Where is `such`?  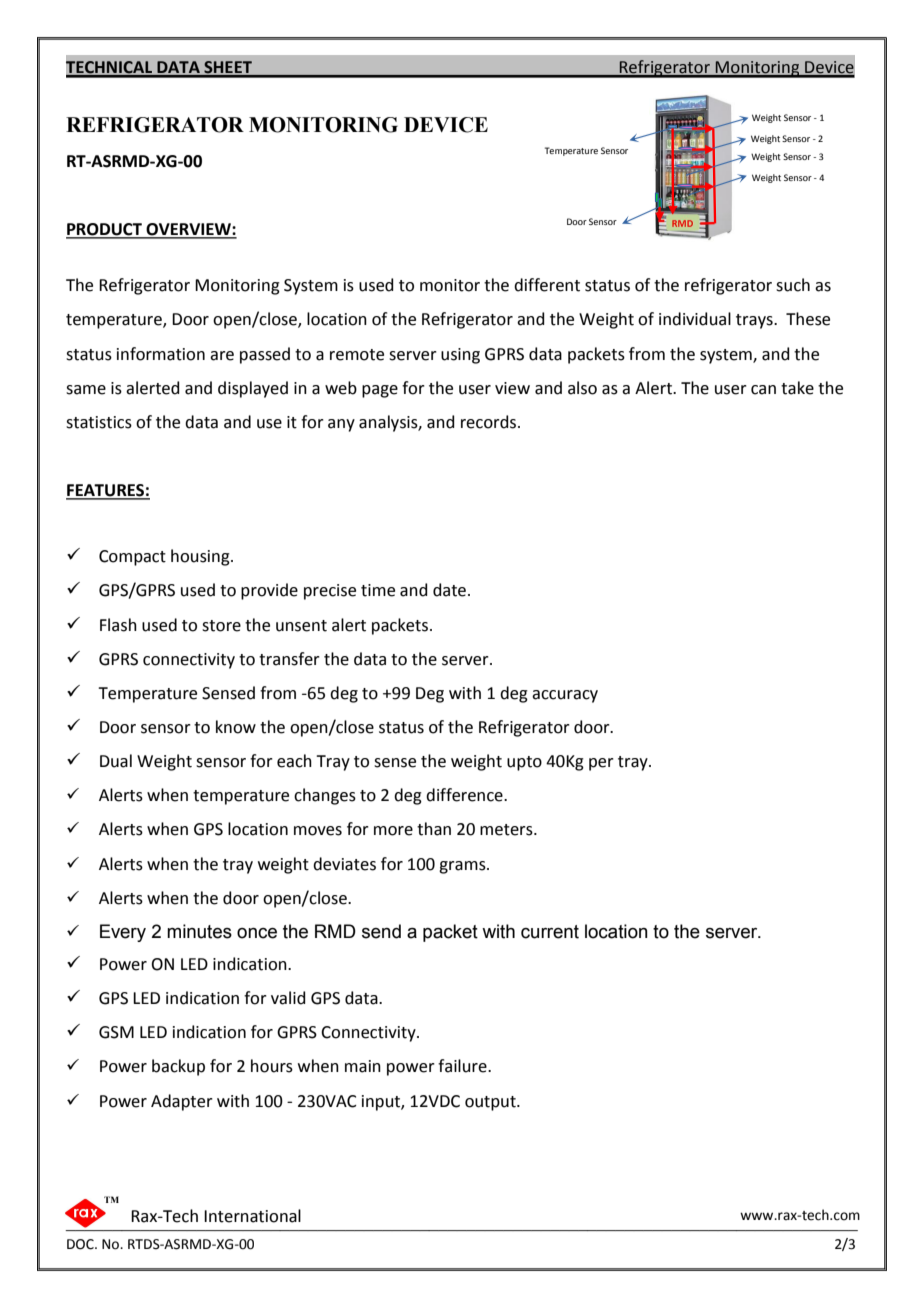 such is located at coordinates (793, 285).
